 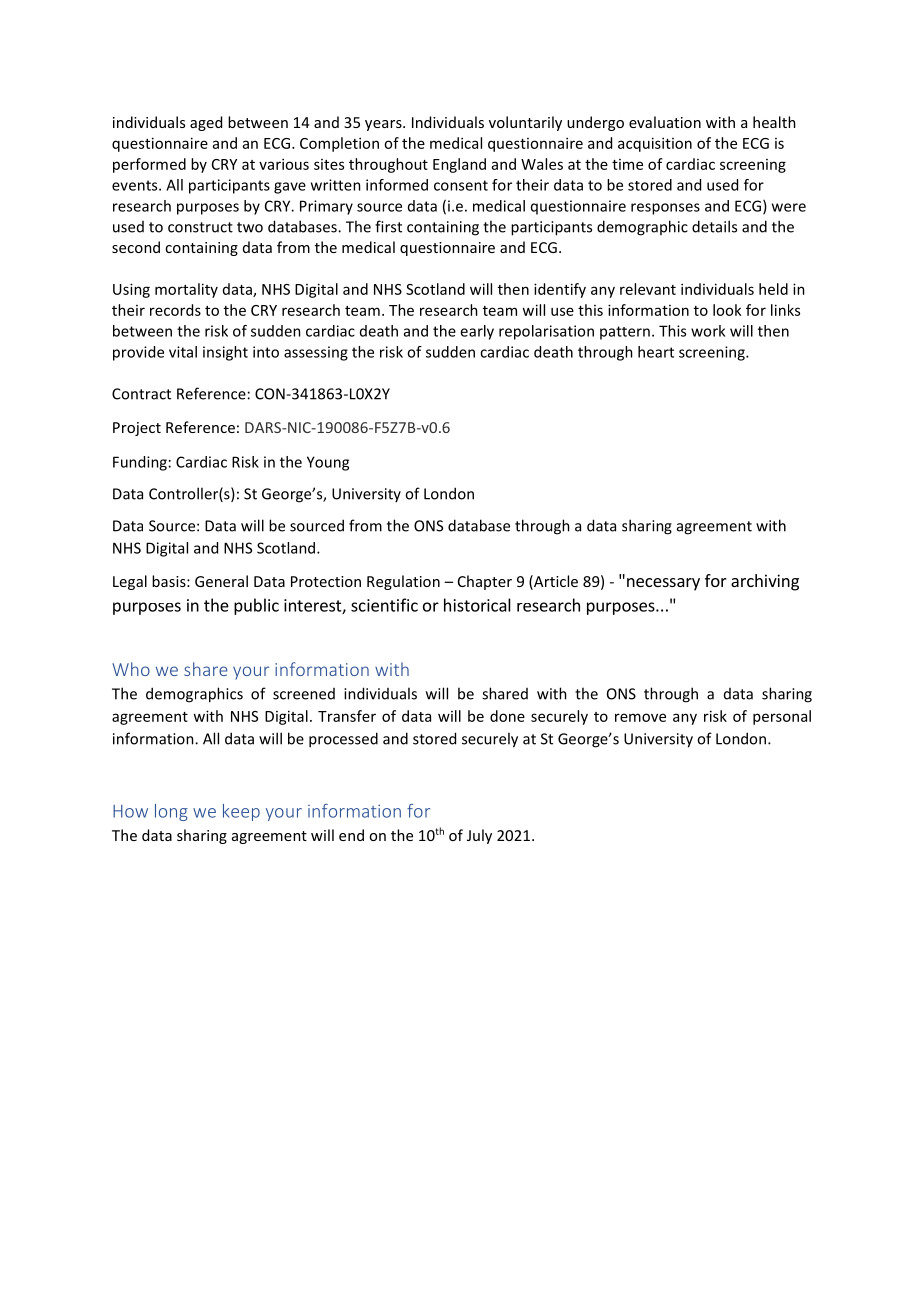 I want to click on aged, so click(x=206, y=123).
